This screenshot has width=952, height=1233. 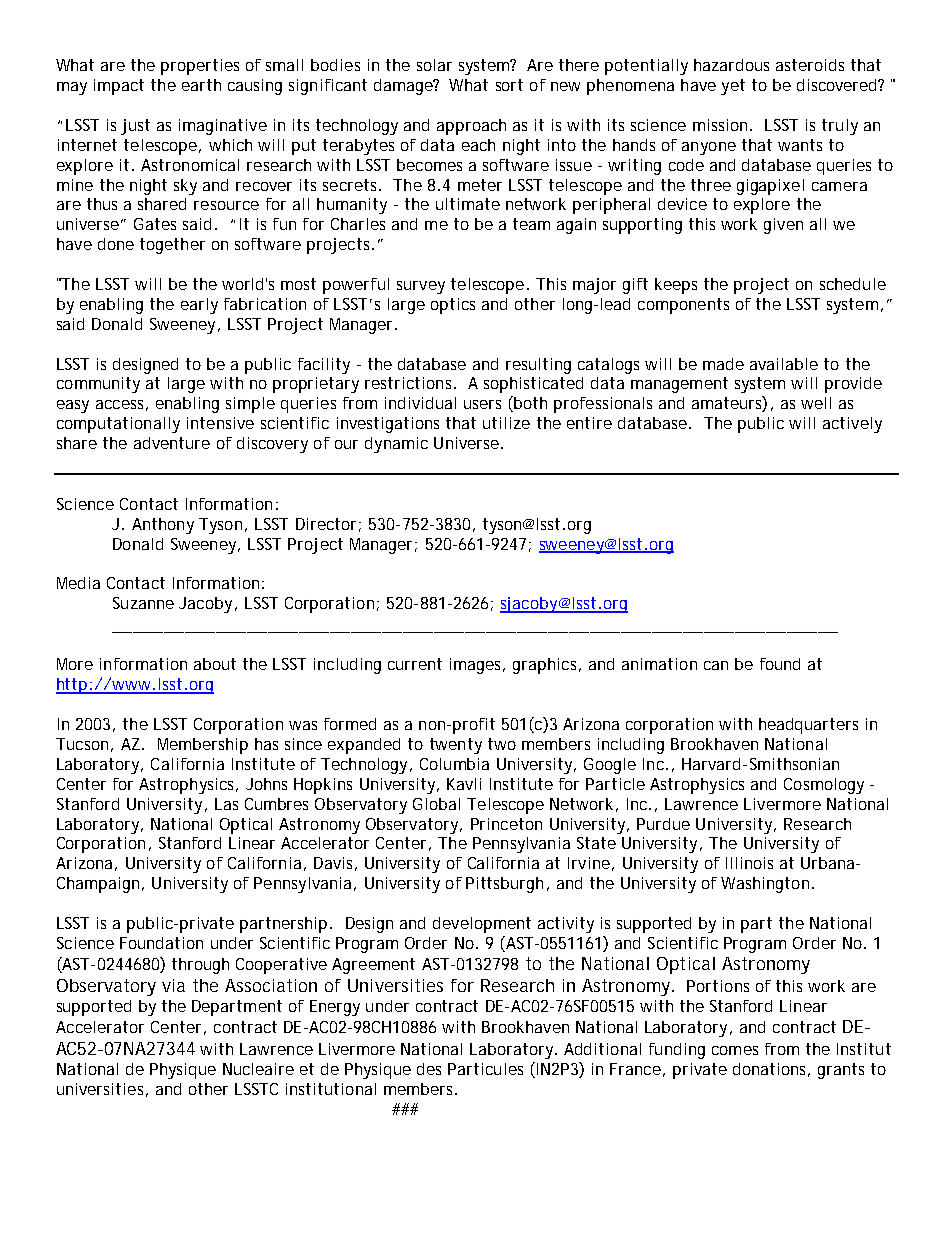 What do you see at coordinates (436, 804) in the screenshot?
I see `Global` at bounding box center [436, 804].
